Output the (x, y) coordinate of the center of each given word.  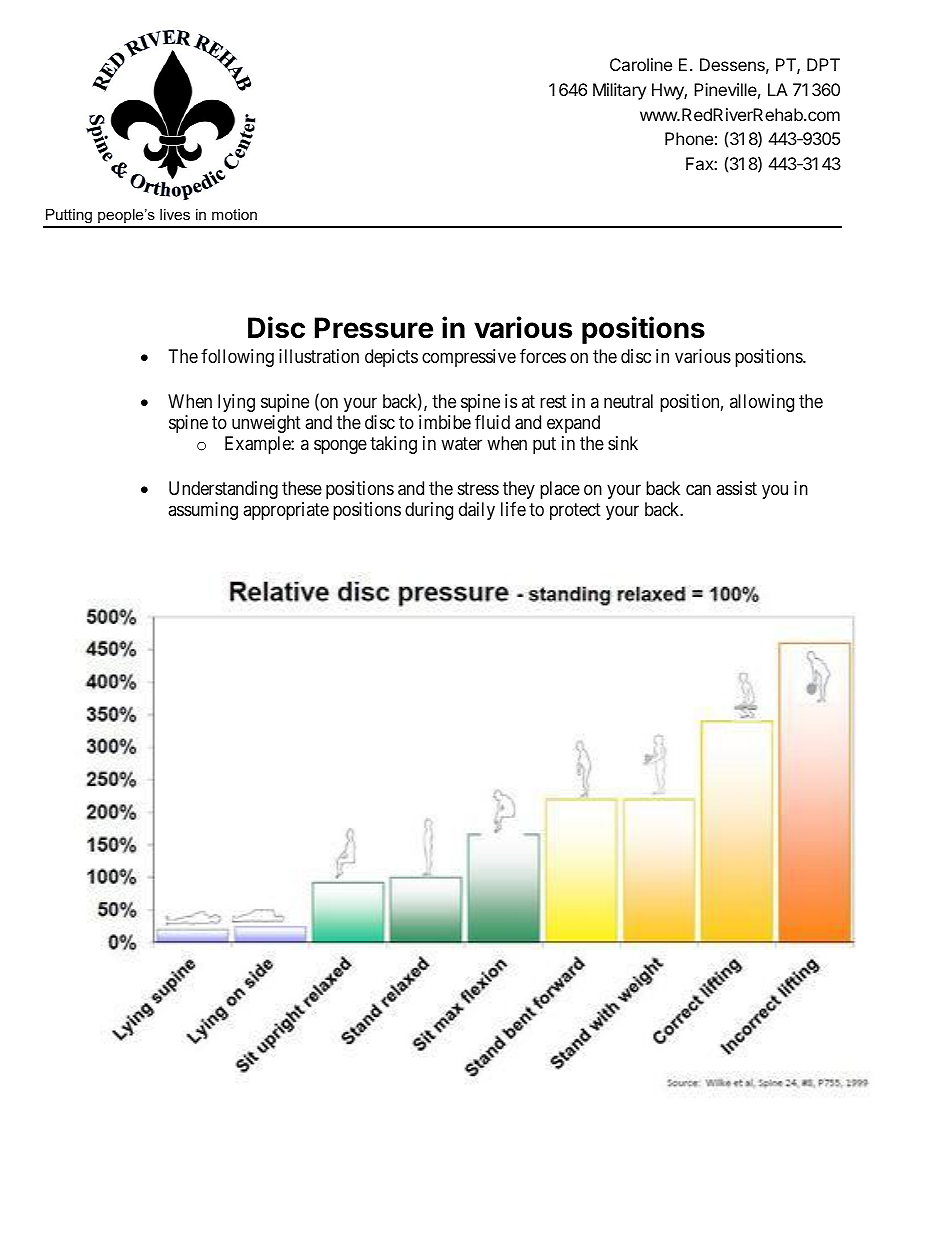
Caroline (641, 64)
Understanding (223, 490)
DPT (823, 64)
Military (619, 91)
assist (736, 488)
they (519, 490)
